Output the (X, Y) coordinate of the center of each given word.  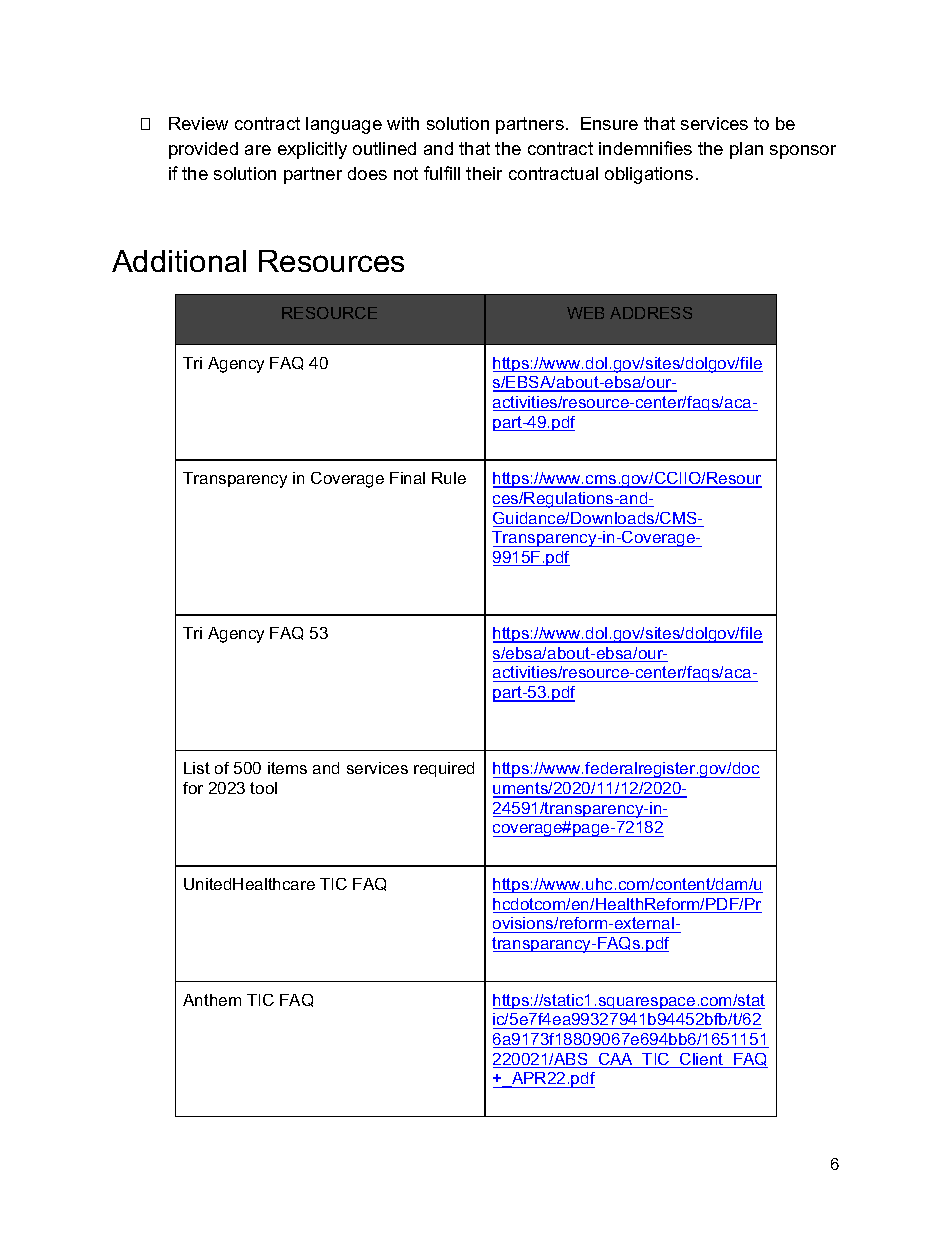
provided (203, 150)
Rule (449, 478)
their (484, 173)
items (287, 768)
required (444, 769)
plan (746, 150)
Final (407, 478)
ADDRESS (651, 313)
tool (263, 788)
